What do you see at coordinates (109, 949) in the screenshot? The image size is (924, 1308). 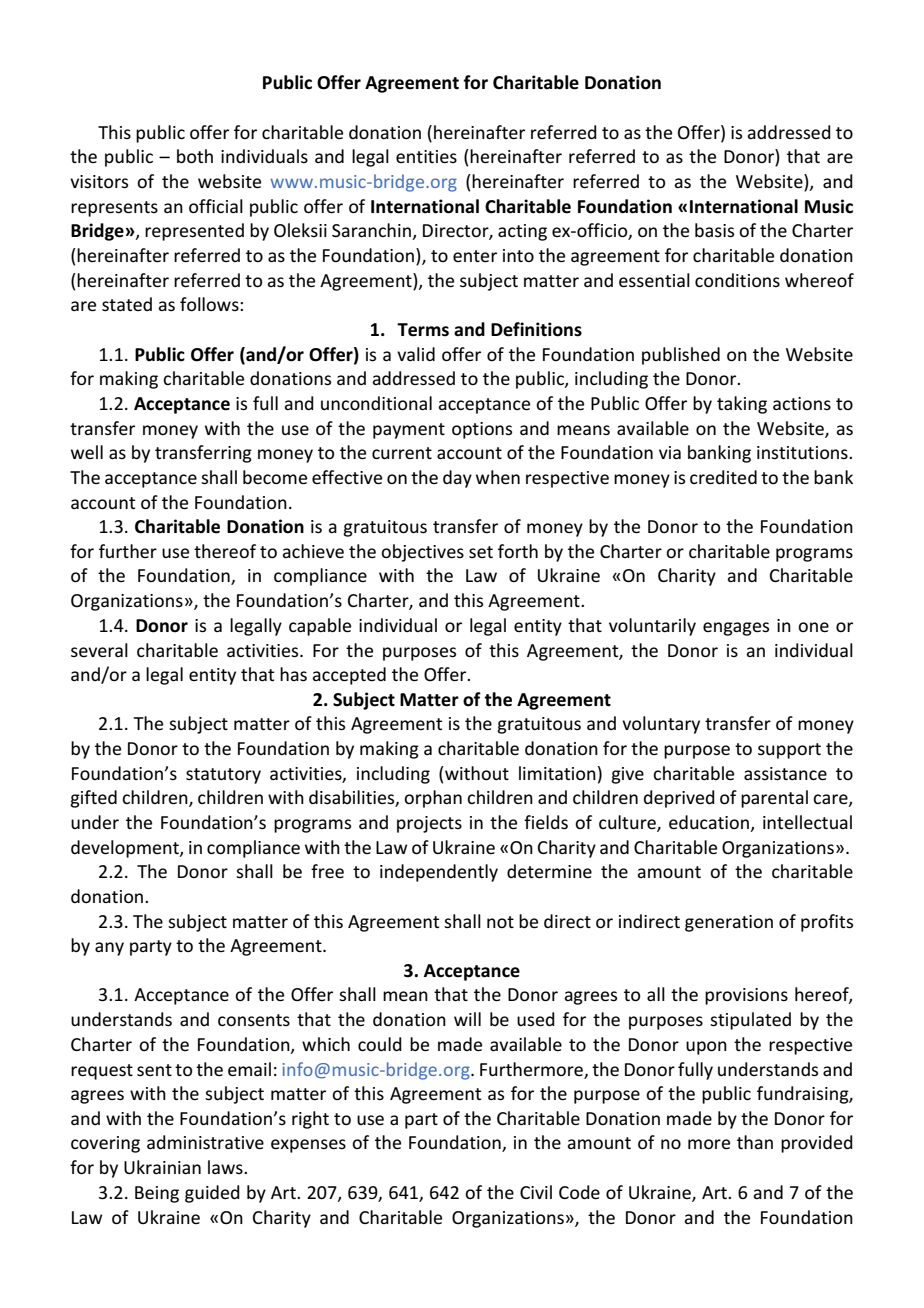 I see `any` at bounding box center [109, 949].
